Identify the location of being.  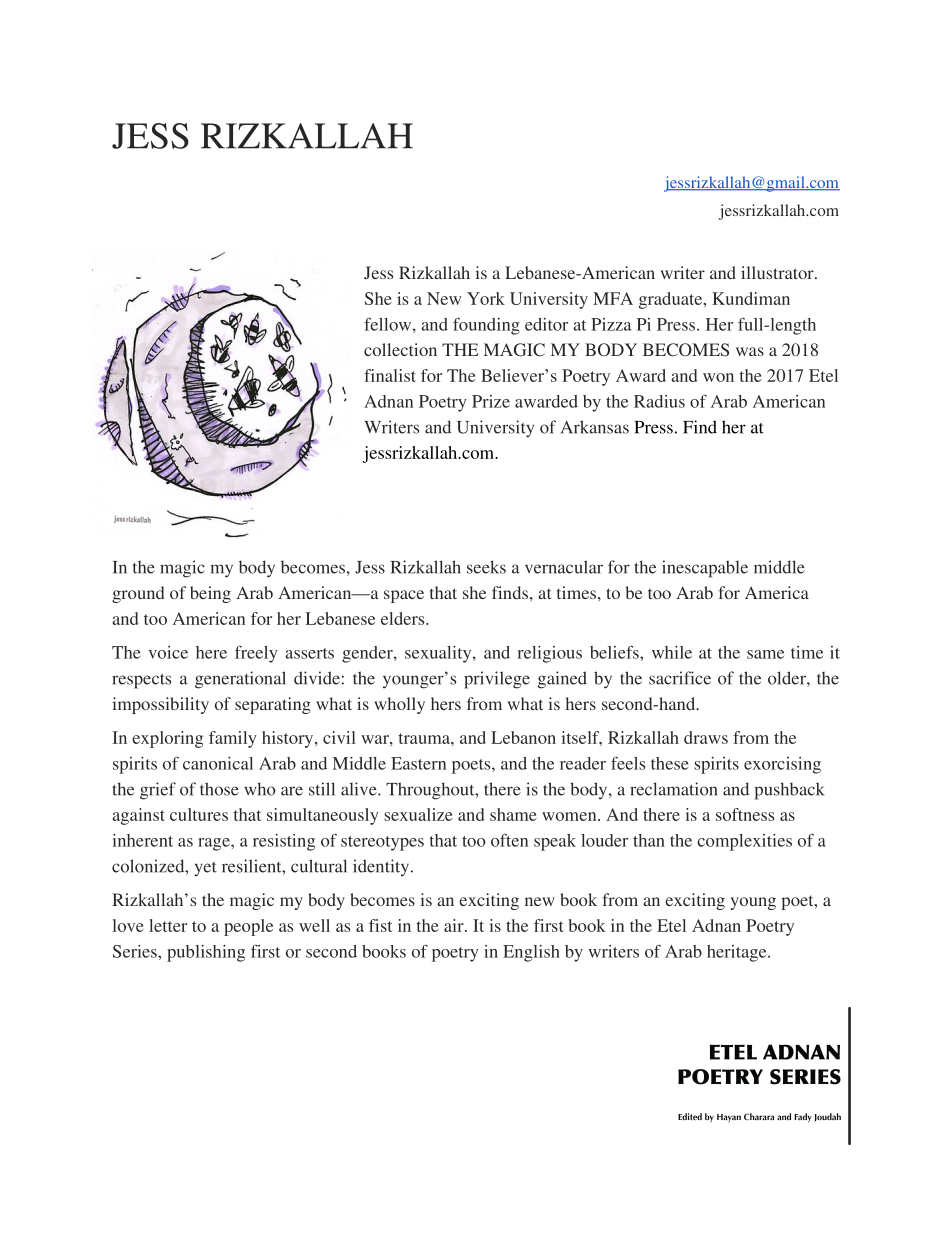
(210, 594).
